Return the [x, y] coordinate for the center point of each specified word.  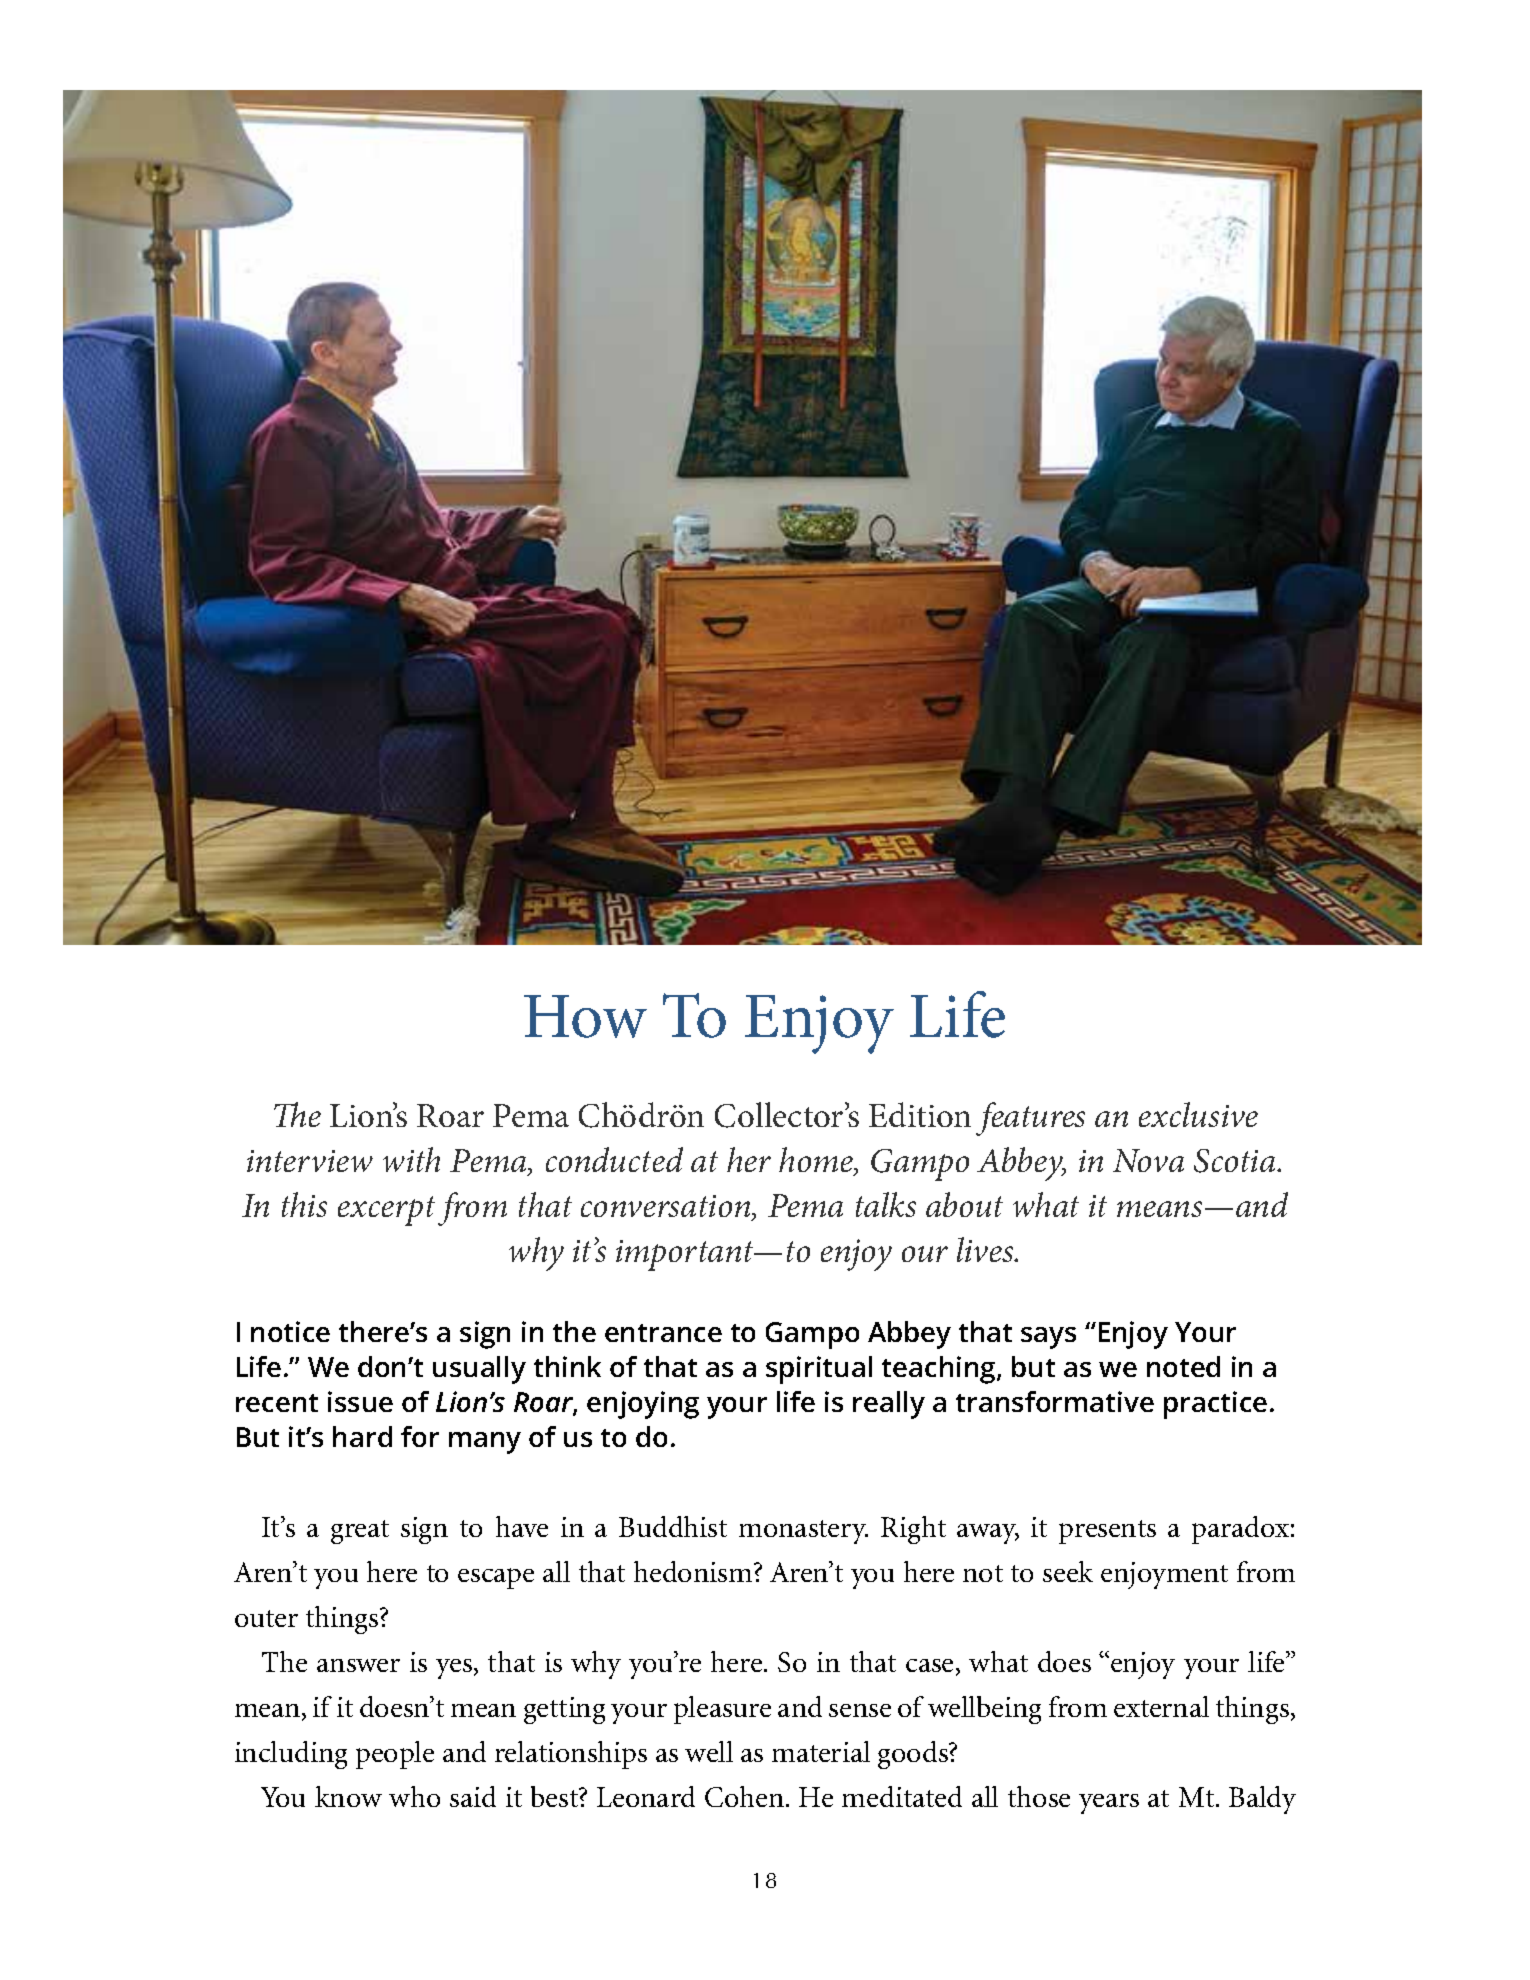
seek [1068, 1571]
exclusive [1198, 1114]
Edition [920, 1114]
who [414, 1796]
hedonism [694, 1571]
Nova [1148, 1160]
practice [1215, 1405]
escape [496, 1578]
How [585, 1016]
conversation [667, 1207]
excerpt [386, 1211]
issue [360, 1401]
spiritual [819, 1370]
